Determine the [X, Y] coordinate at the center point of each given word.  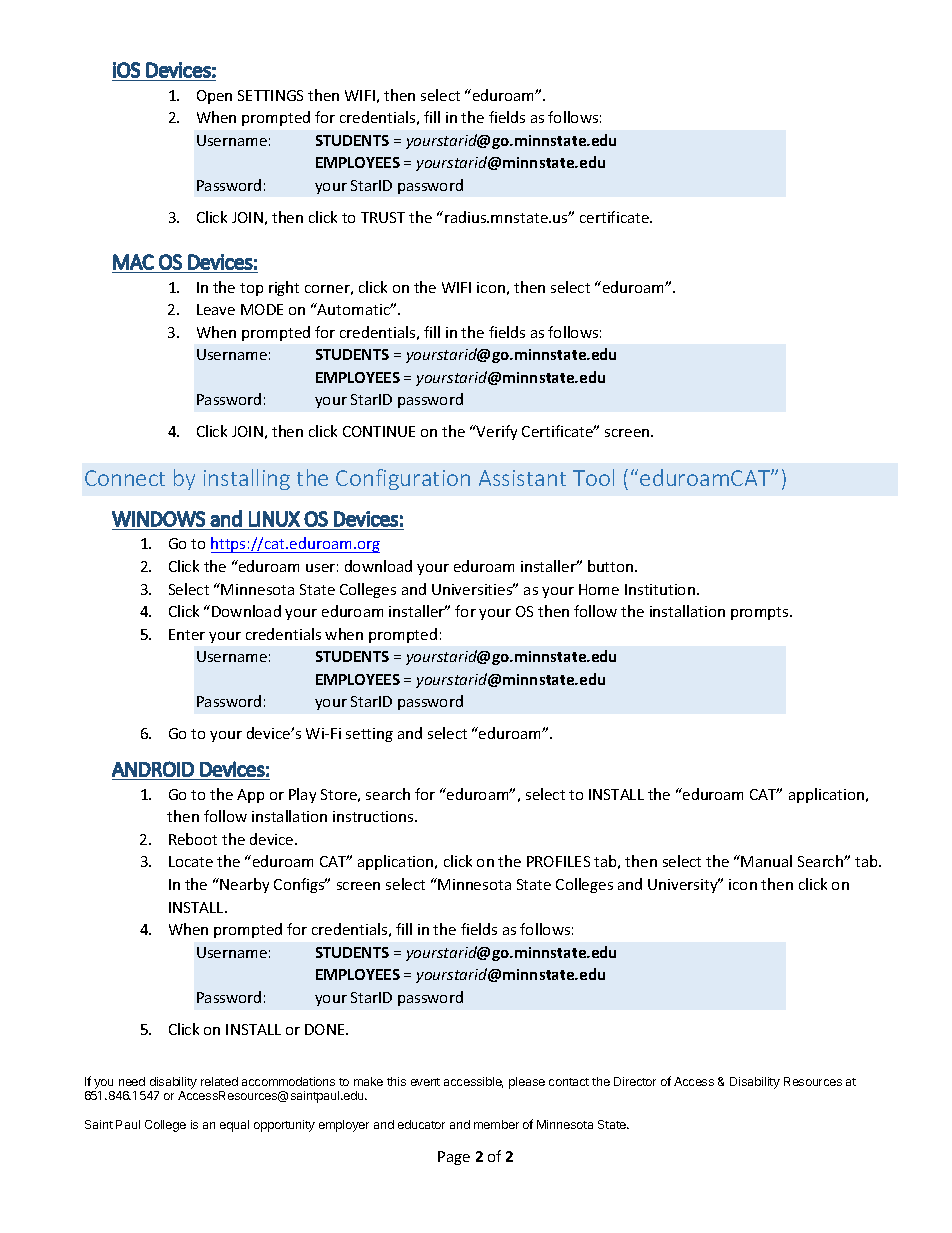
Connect [125, 478]
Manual [766, 861]
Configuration [403, 479]
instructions [374, 816]
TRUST [383, 217]
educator [421, 1124]
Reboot [193, 839]
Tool [593, 477]
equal [234, 1126]
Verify [496, 432]
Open [214, 97]
